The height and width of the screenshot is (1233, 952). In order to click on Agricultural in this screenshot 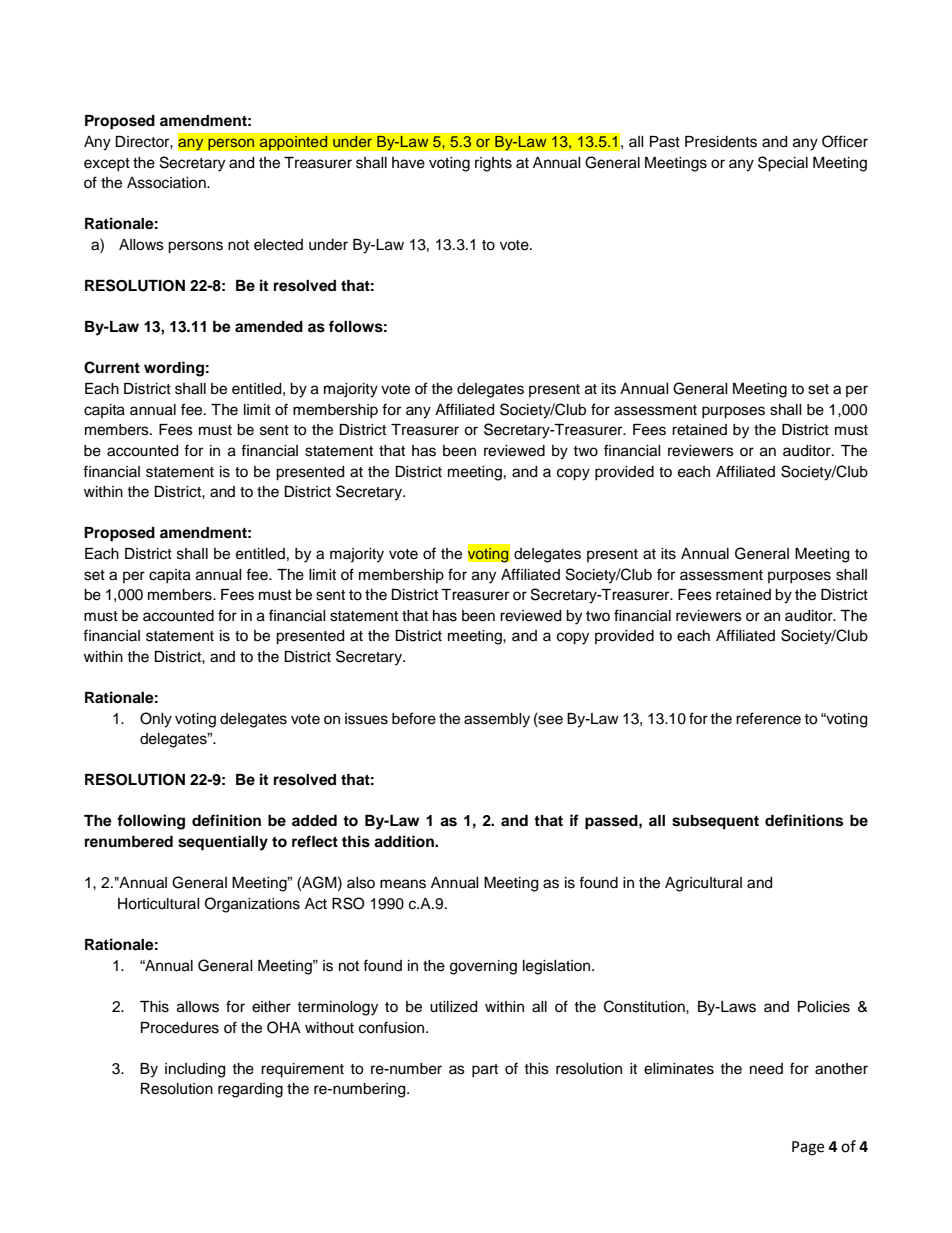, I will do `click(703, 884)`.
